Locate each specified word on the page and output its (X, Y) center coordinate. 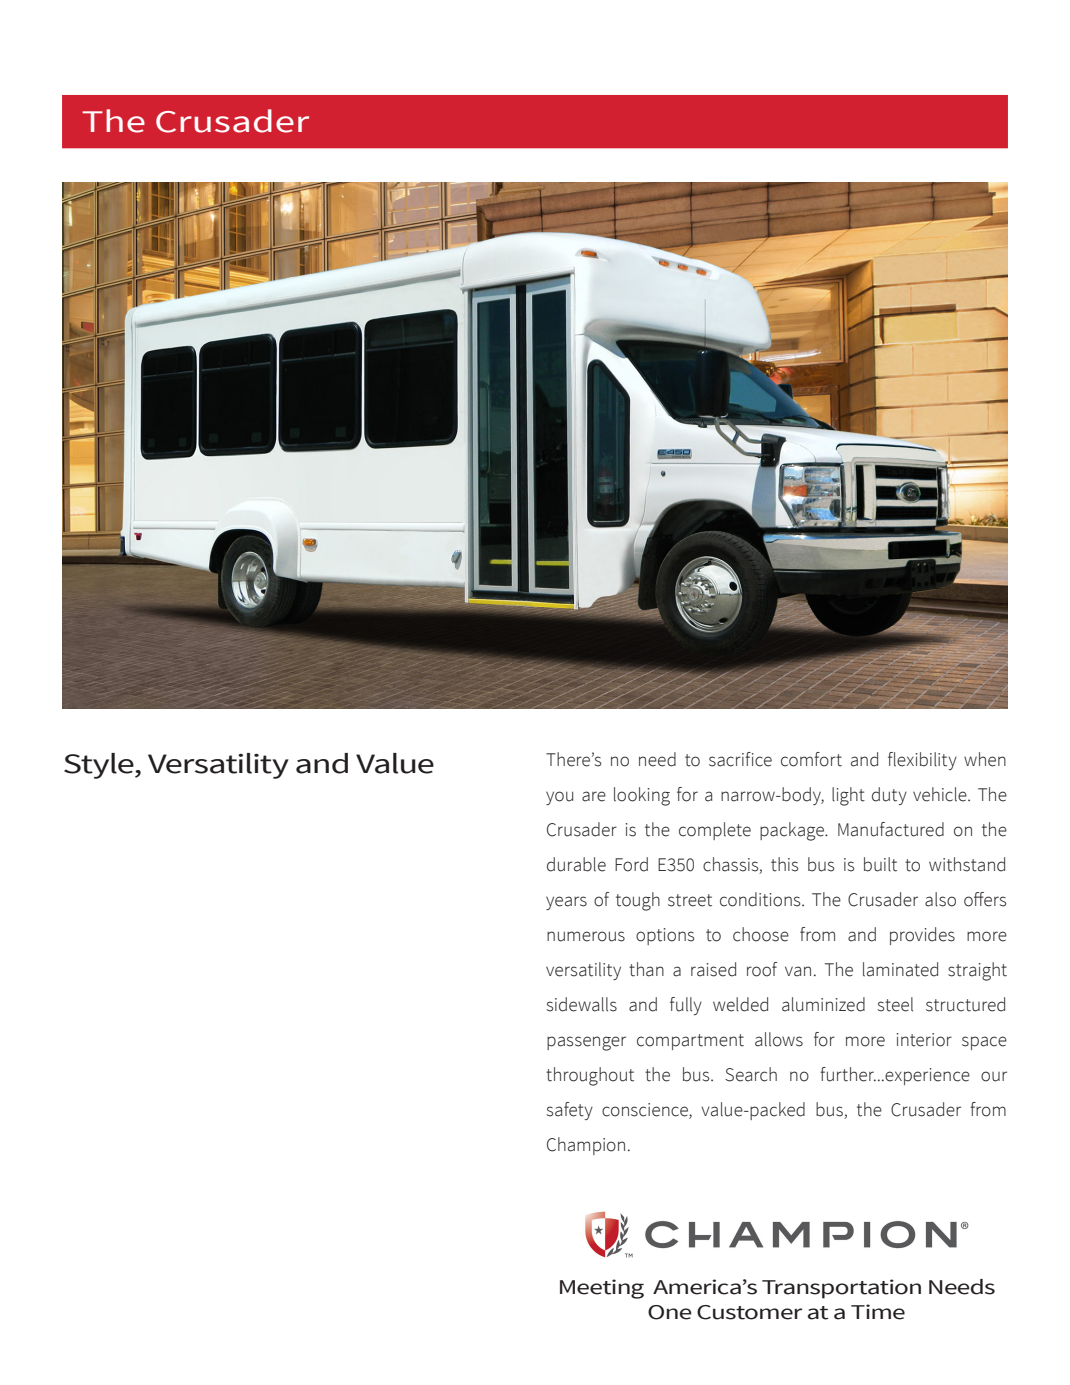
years (566, 903)
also (940, 899)
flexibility (922, 761)
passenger (586, 1043)
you (559, 798)
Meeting (602, 1289)
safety (570, 1111)
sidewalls (582, 1004)
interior (924, 1040)
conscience (646, 1111)
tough (638, 901)
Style (100, 766)
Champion (586, 1146)
